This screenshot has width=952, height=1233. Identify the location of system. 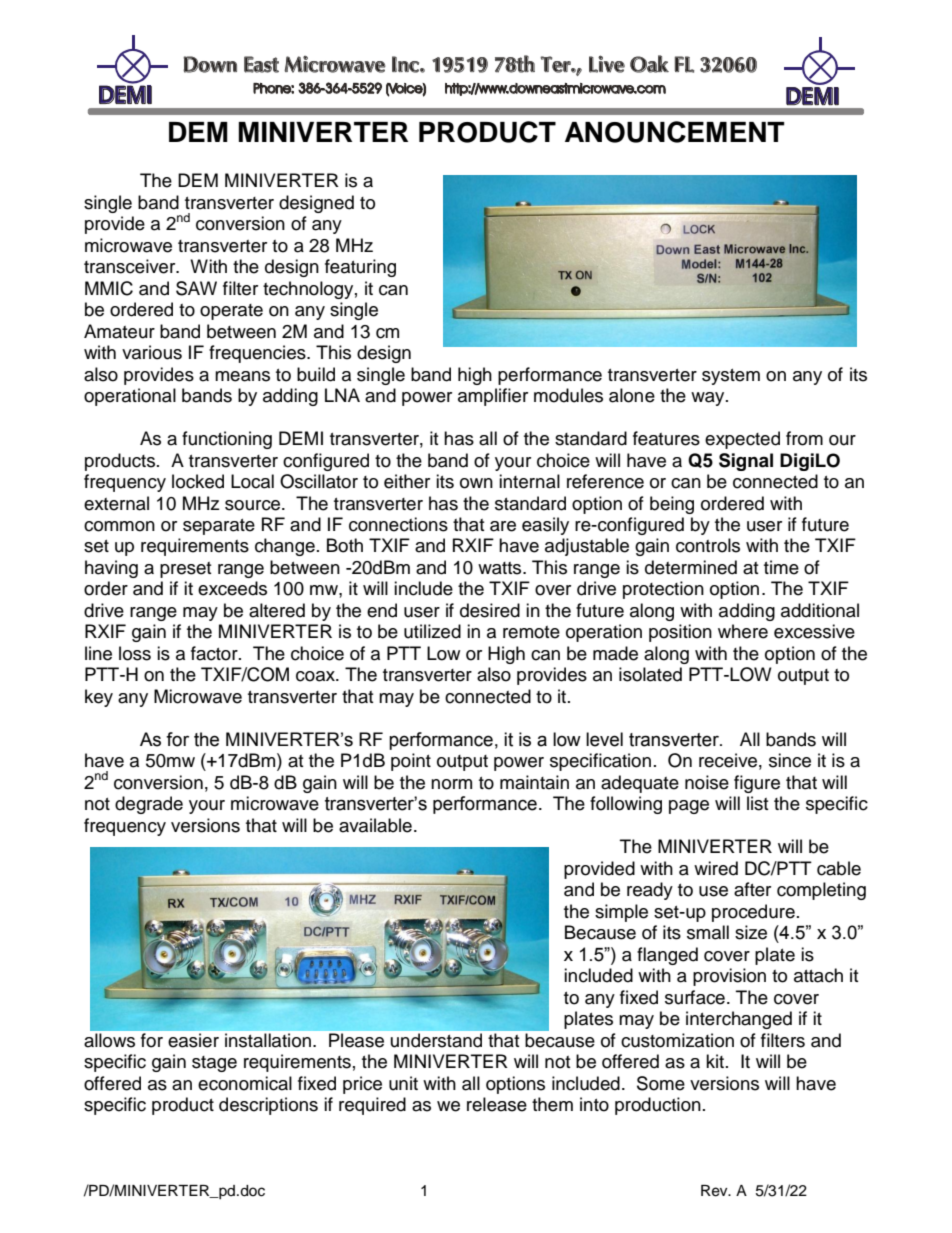
(731, 377).
